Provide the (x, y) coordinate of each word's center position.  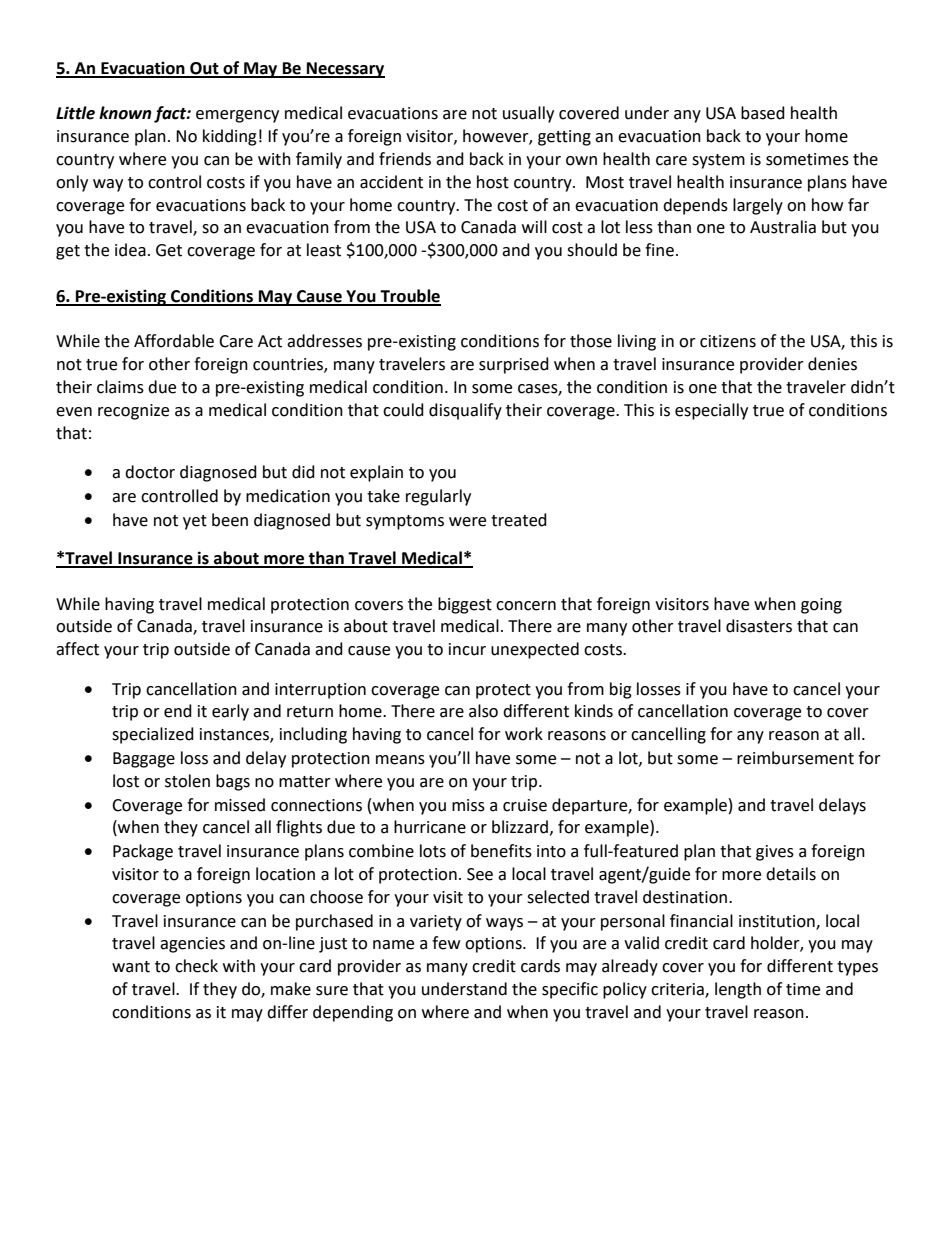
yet (195, 522)
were (467, 522)
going (821, 606)
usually (528, 114)
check (196, 966)
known (125, 113)
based (763, 113)
